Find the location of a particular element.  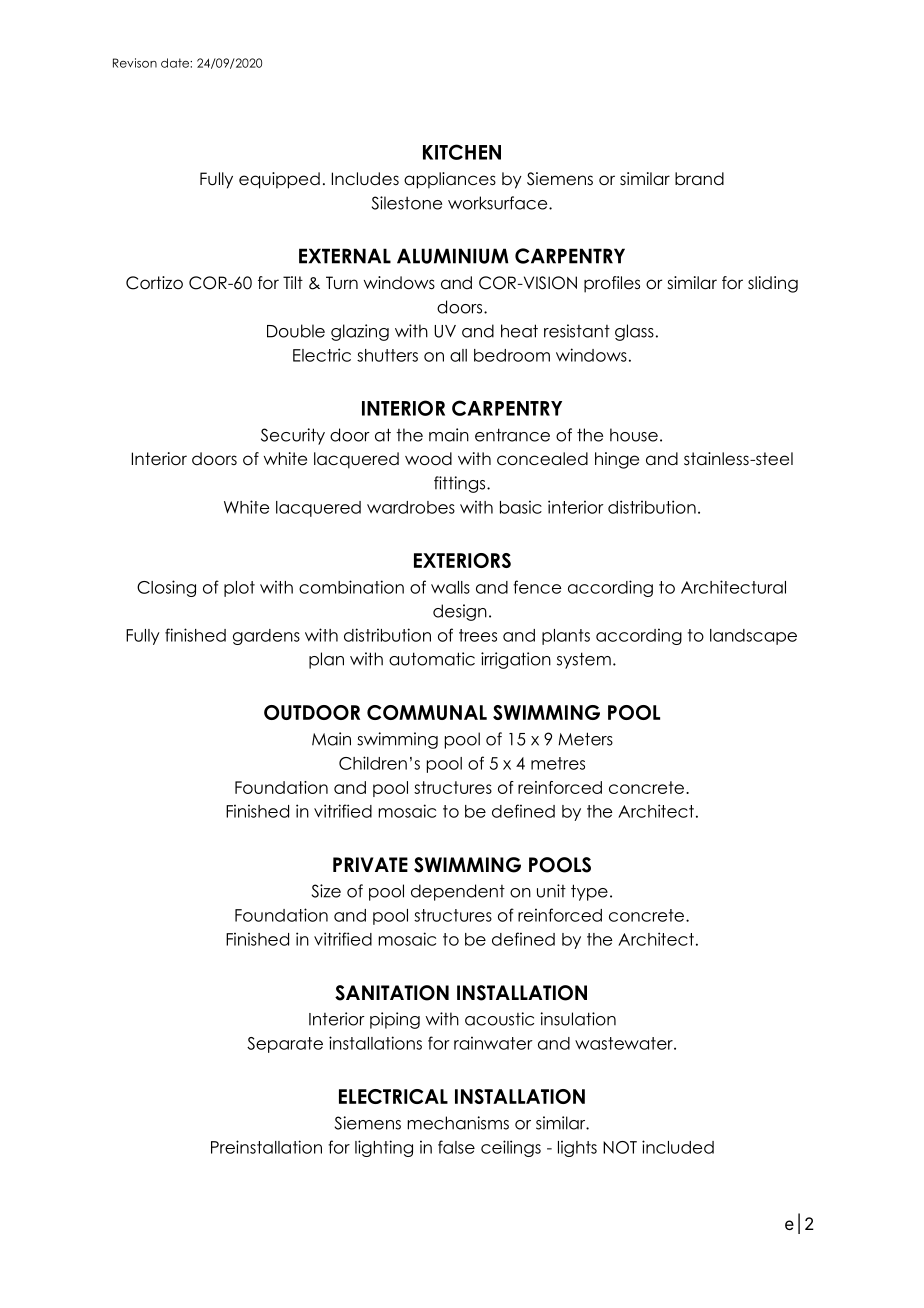

brand is located at coordinates (699, 179).
